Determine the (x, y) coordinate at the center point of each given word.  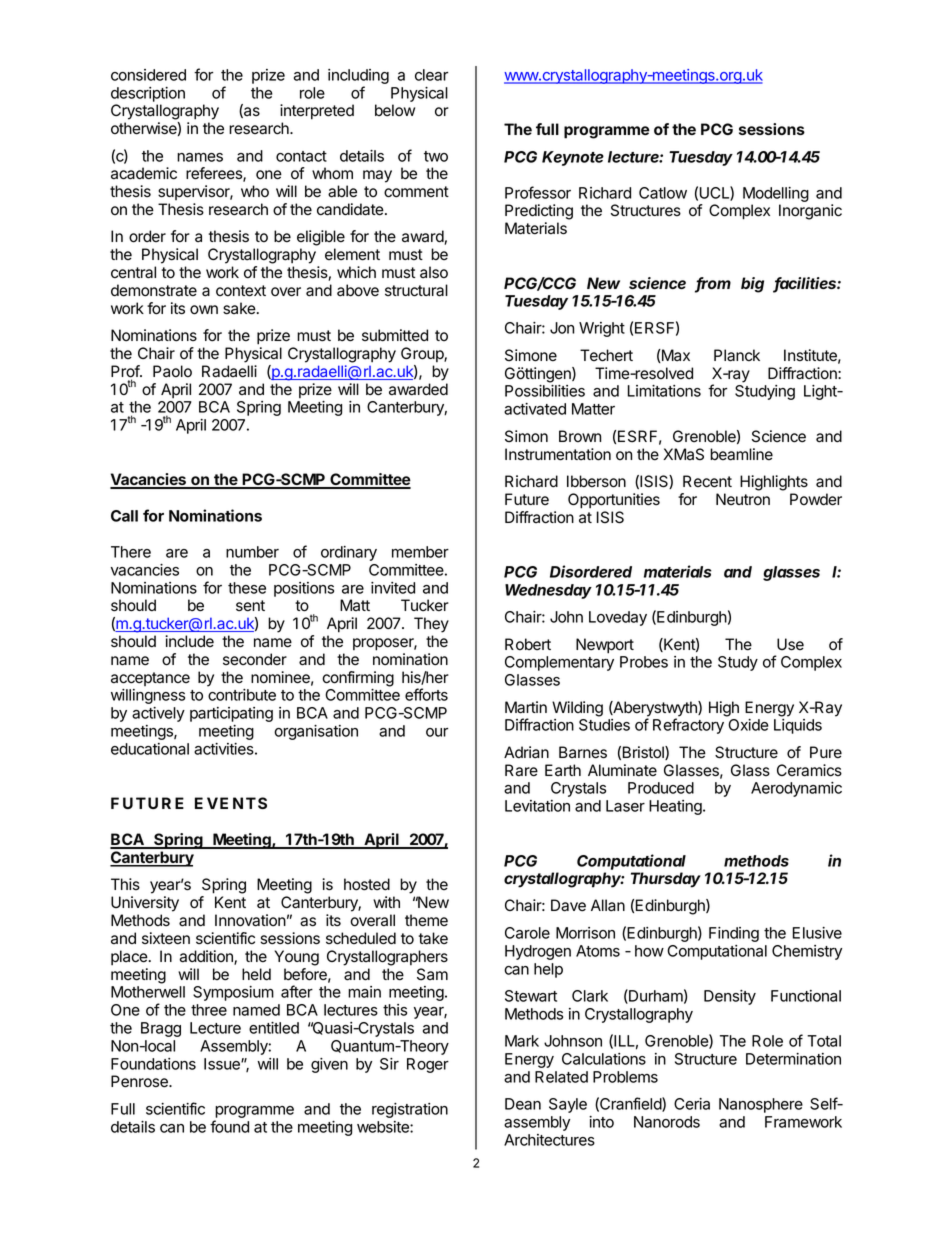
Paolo (172, 371)
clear (431, 75)
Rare (521, 770)
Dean (523, 1104)
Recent (707, 481)
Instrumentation (558, 454)
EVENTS (231, 803)
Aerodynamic (796, 789)
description (148, 94)
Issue (223, 1064)
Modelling (776, 194)
